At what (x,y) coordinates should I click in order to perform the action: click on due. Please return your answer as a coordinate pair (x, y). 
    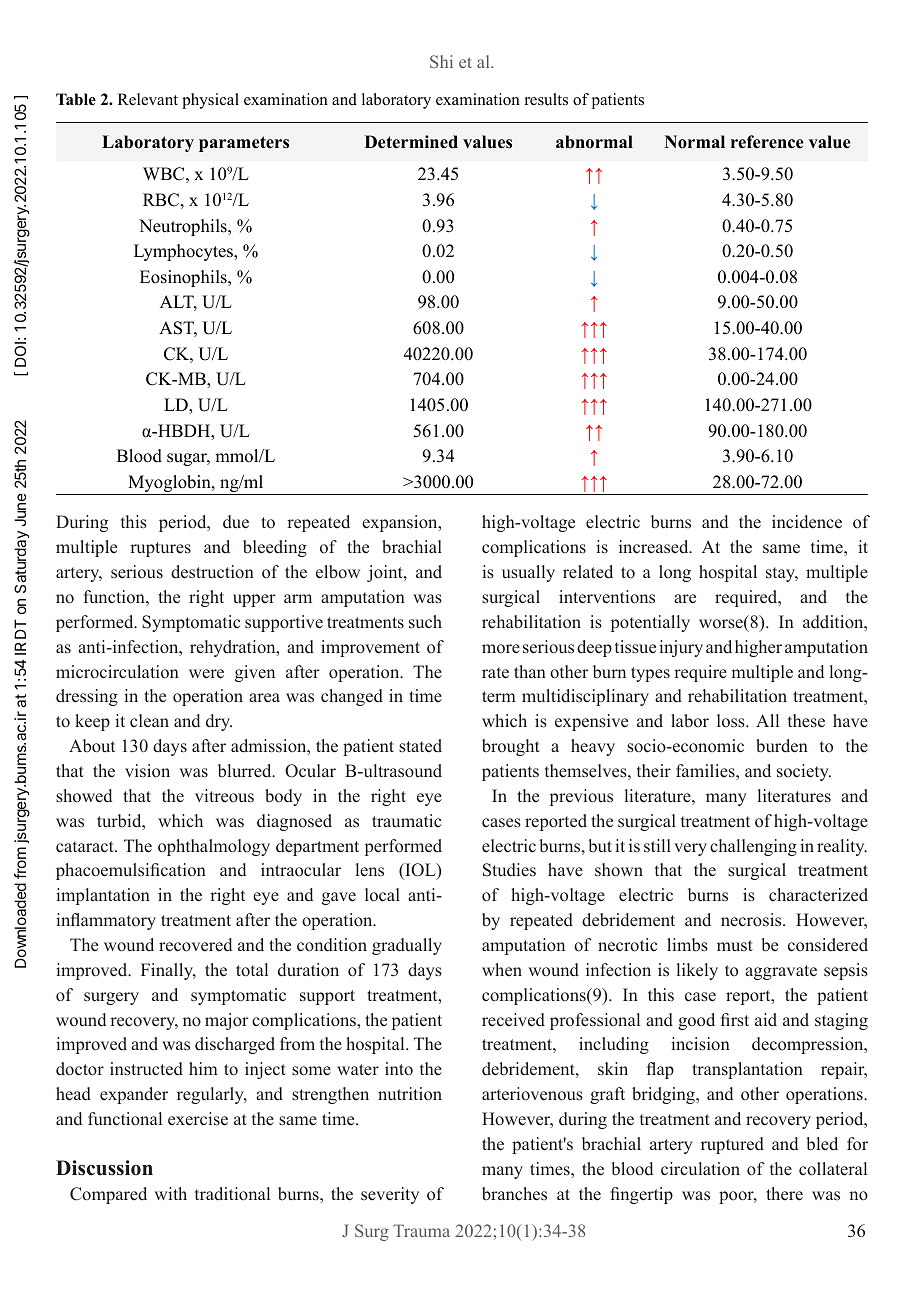
    Looking at the image, I should click on (236, 522).
